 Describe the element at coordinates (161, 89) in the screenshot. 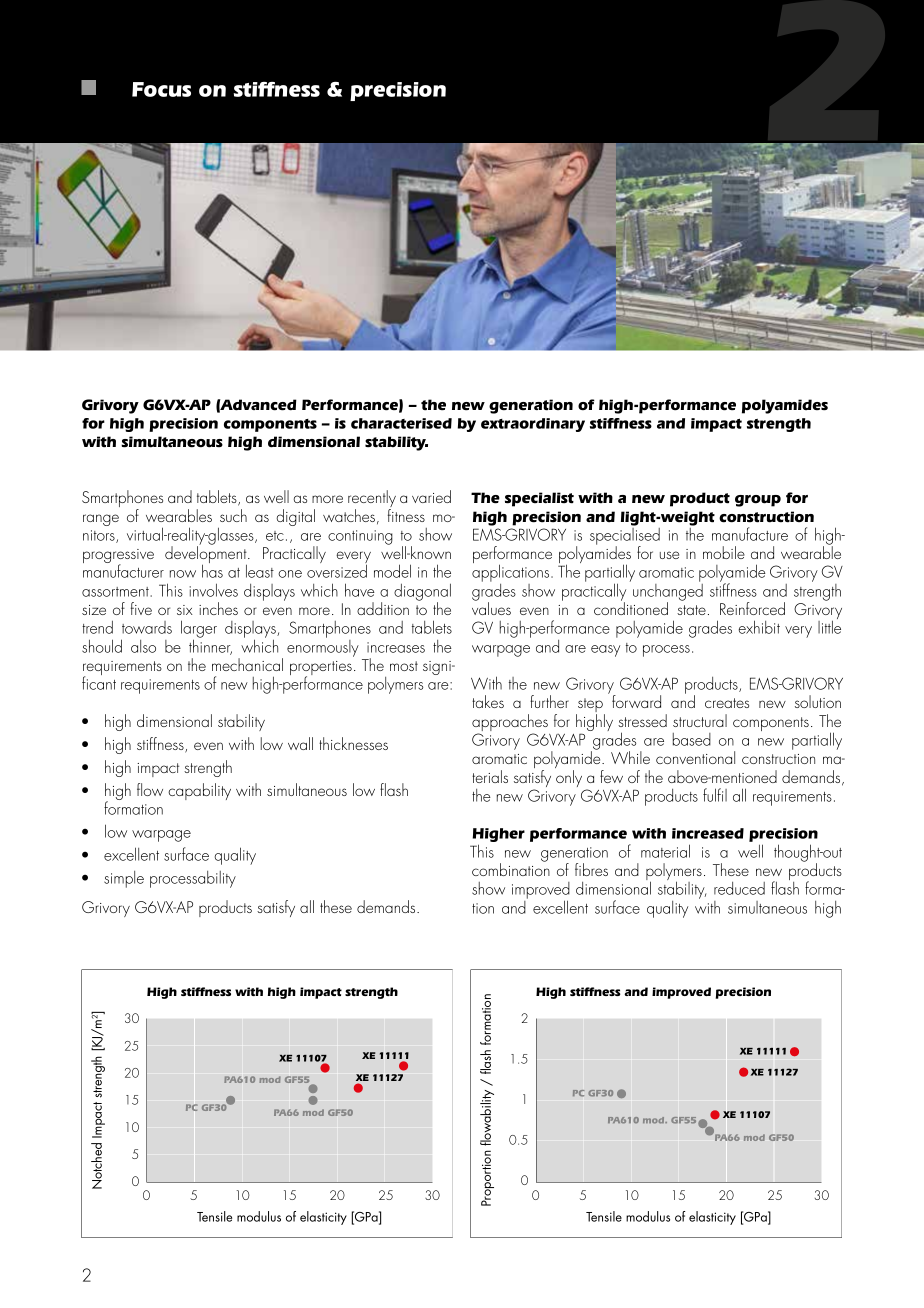

I see `Focus` at that location.
